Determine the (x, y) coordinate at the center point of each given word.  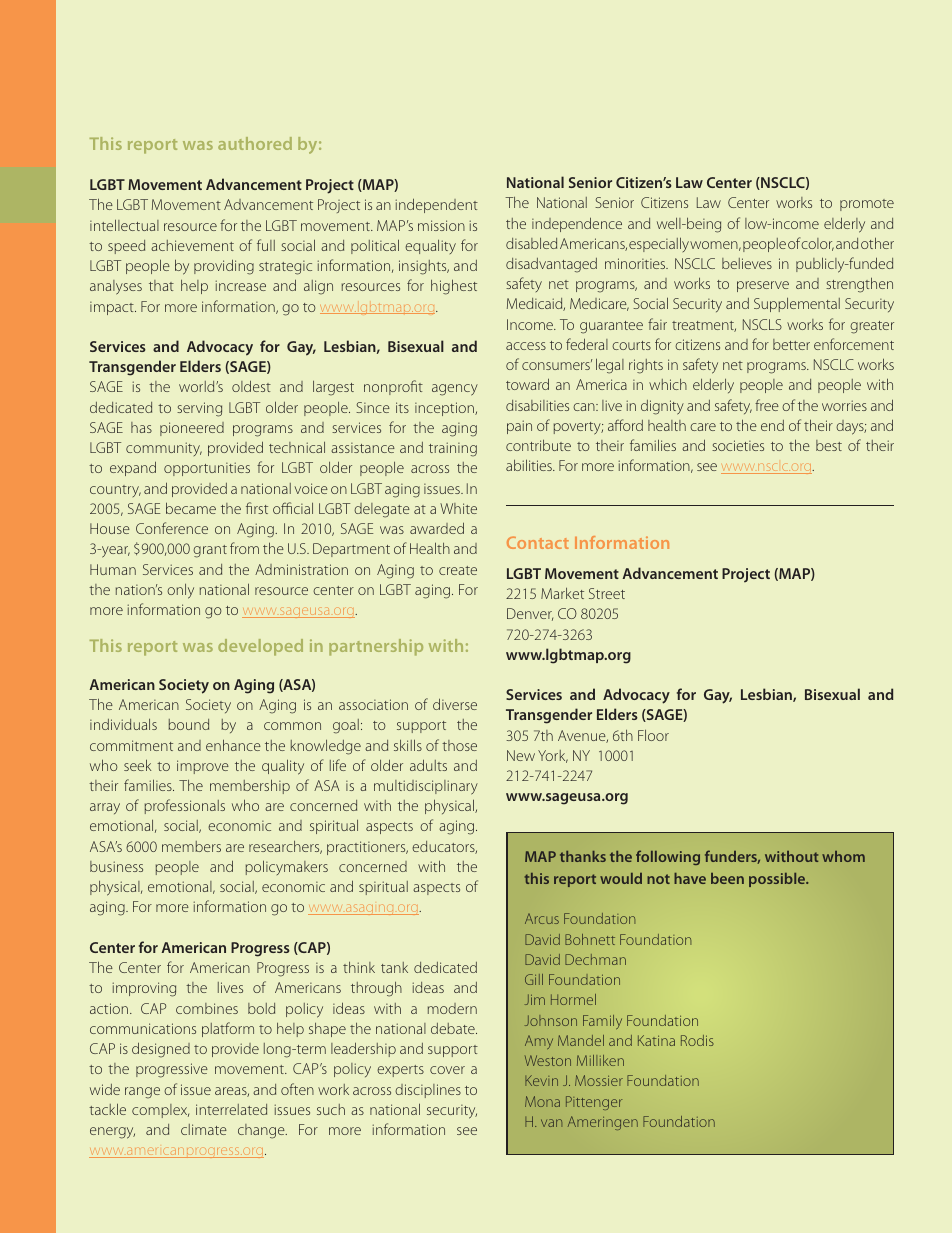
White (458, 508)
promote (867, 205)
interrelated (231, 1109)
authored (255, 143)
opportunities (207, 469)
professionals (184, 806)
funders (732, 857)
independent (436, 205)
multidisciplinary (426, 787)
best (829, 445)
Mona (542, 1101)
